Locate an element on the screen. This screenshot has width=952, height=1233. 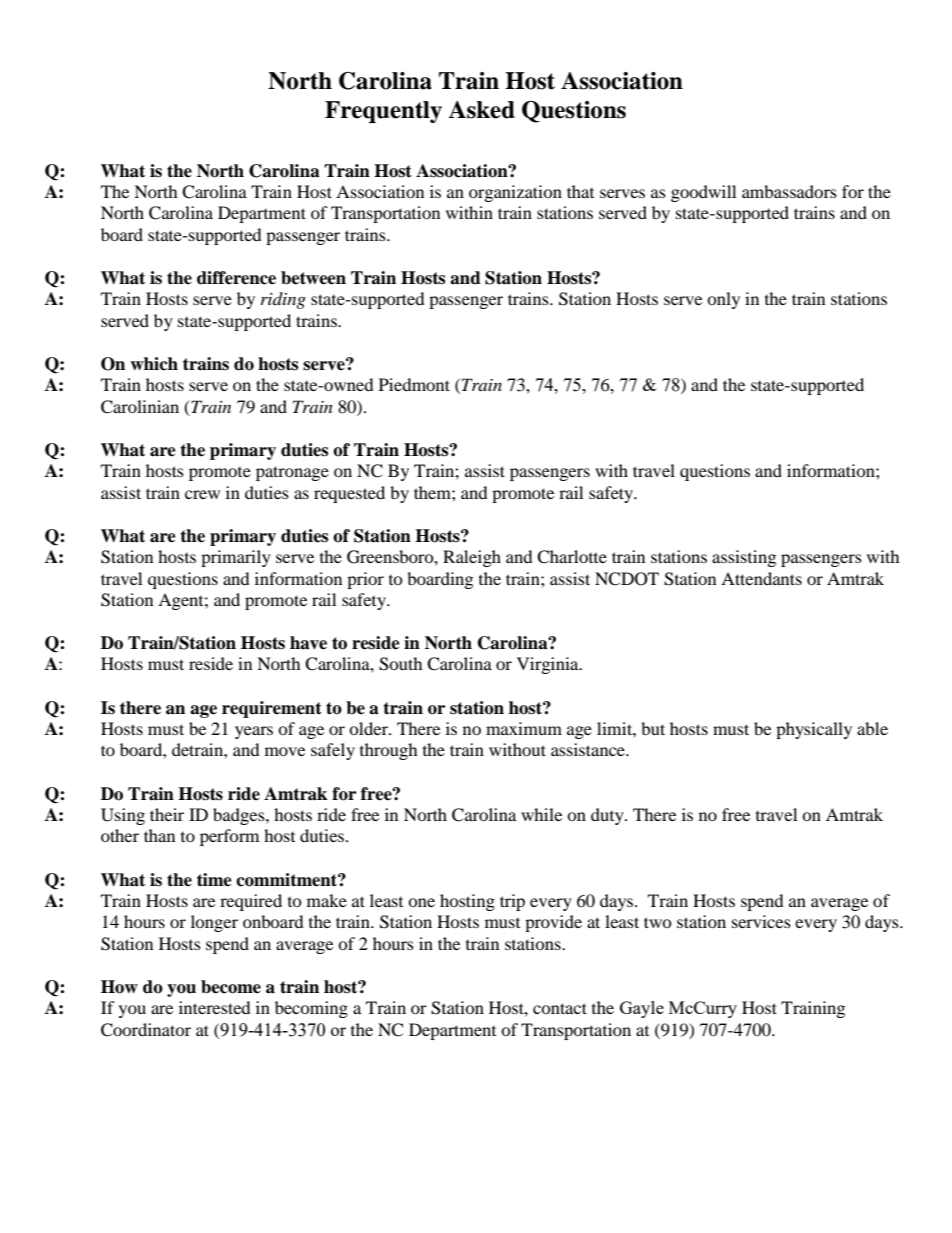
Raleigh is located at coordinates (472, 558).
